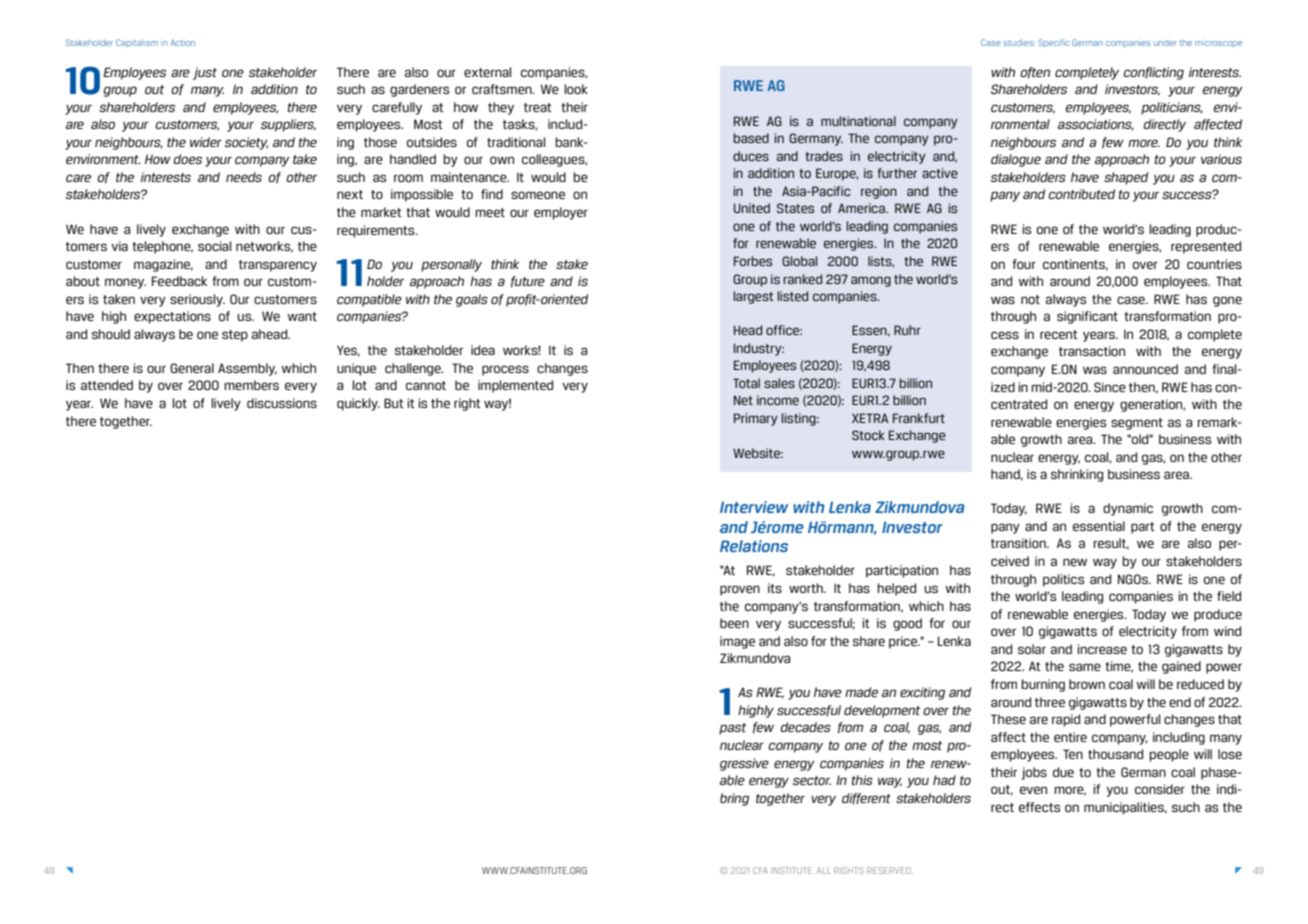  Describe the element at coordinates (734, 799) in the document. I see `bring` at that location.
